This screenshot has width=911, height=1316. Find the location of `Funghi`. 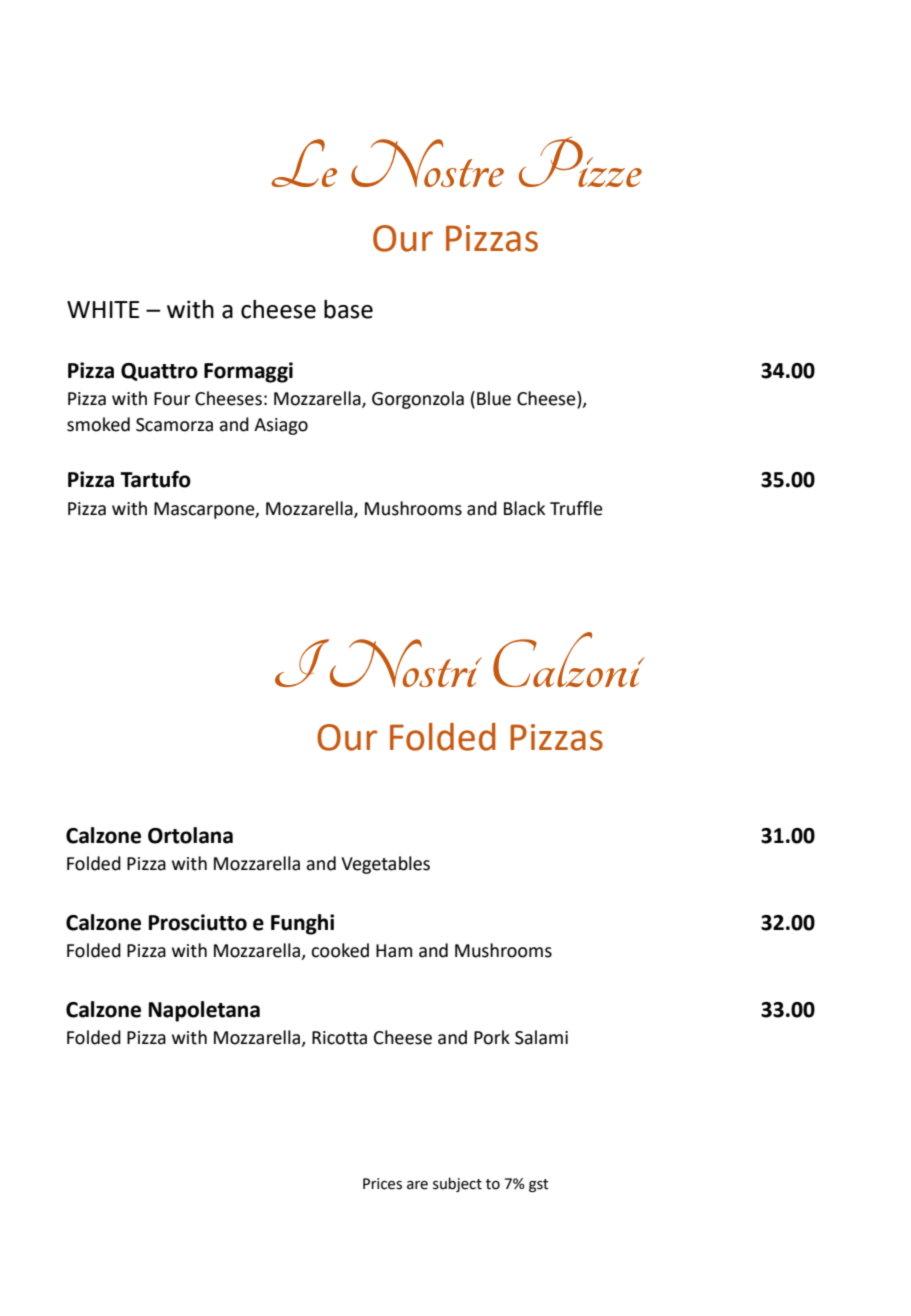

Funghi is located at coordinates (302, 924).
